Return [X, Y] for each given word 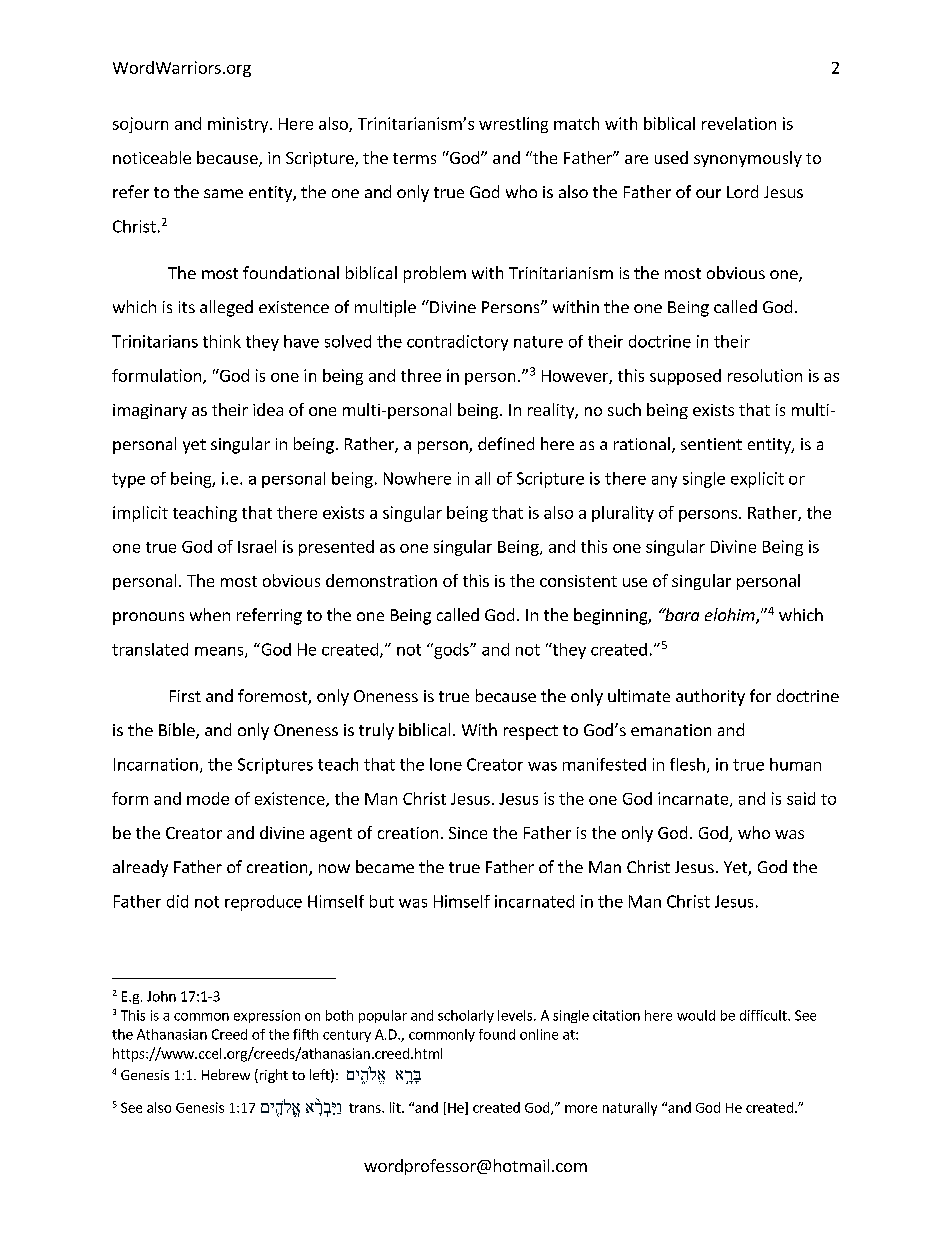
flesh [687, 764]
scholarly [466, 1016]
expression [267, 1016]
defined [506, 443]
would [696, 1015]
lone [446, 764]
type [128, 480]
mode [208, 798]
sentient [711, 444]
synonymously [748, 159]
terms [414, 158]
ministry [239, 125]
